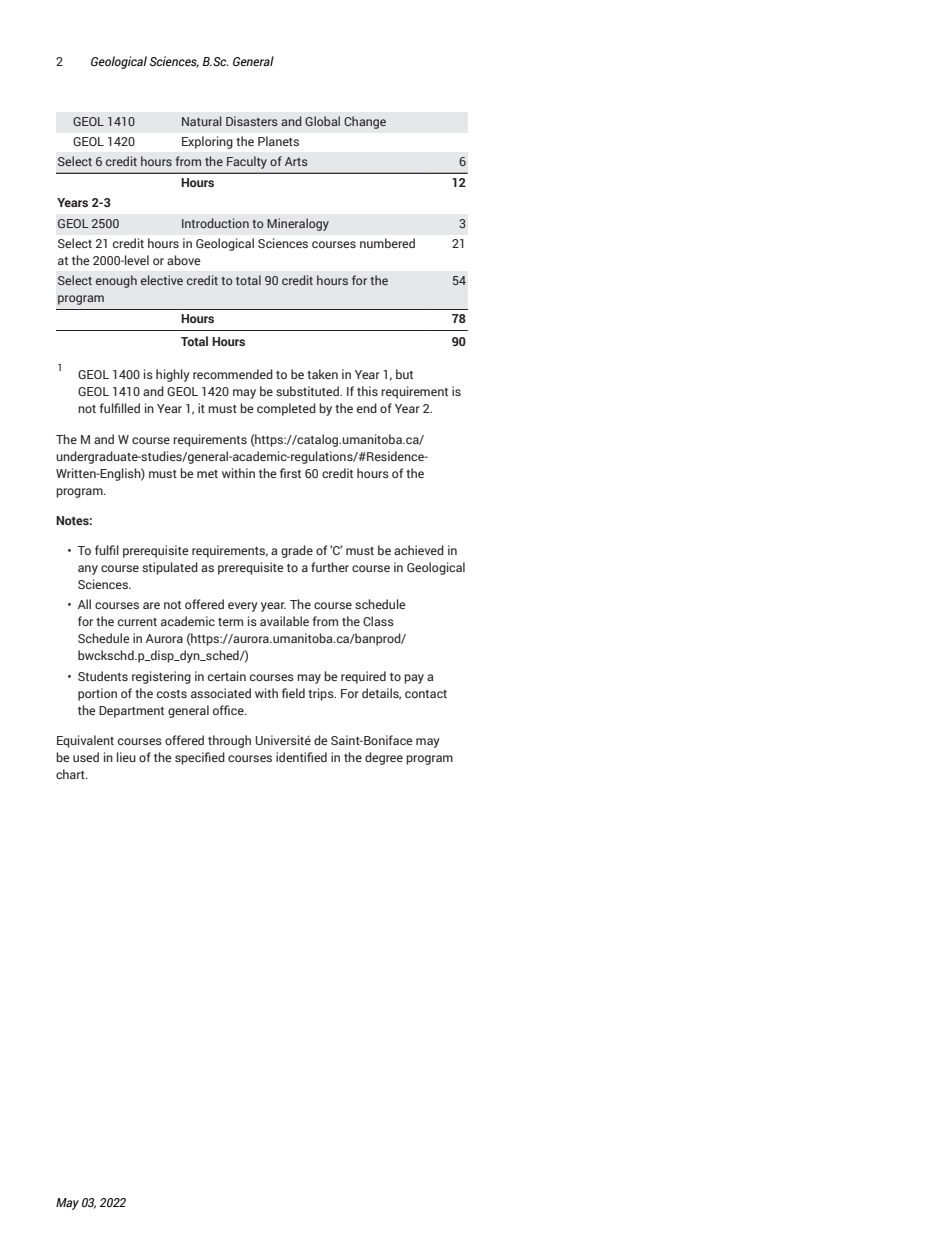 This screenshot has width=952, height=1233. What do you see at coordinates (229, 741) in the screenshot?
I see `through` at bounding box center [229, 741].
